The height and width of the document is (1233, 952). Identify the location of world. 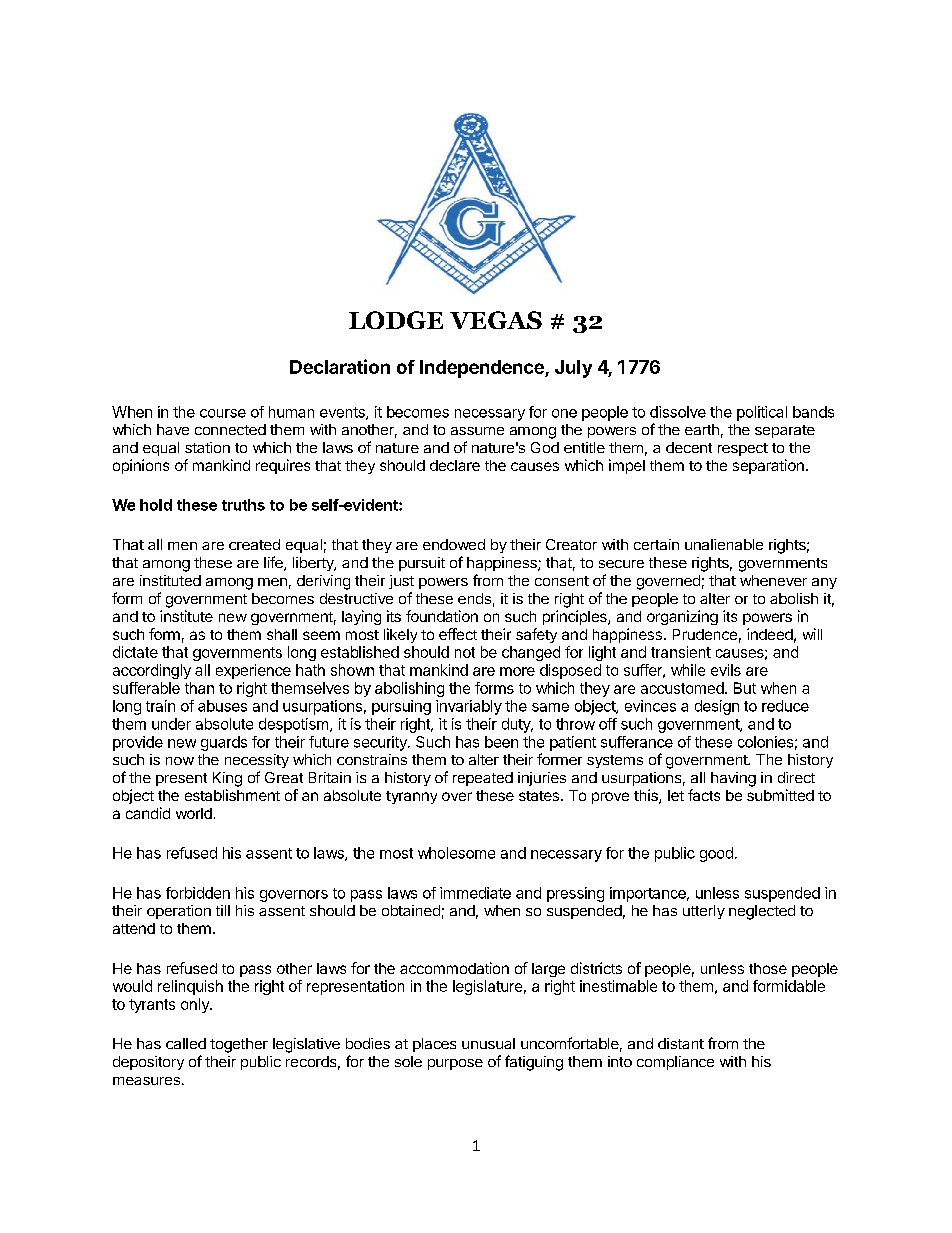
(194, 813).
